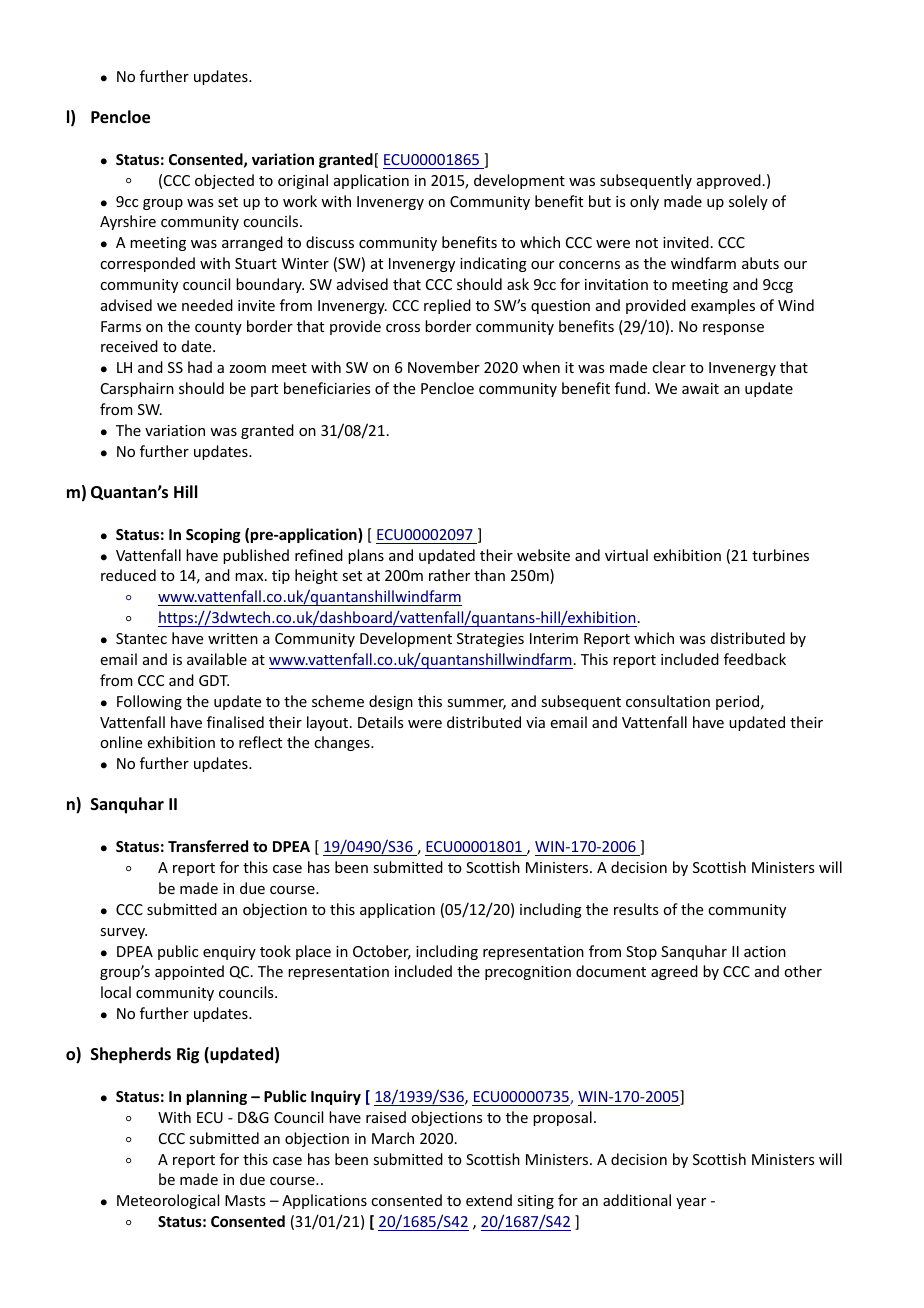 This image has height=1308, width=924. What do you see at coordinates (493, 264) in the image?
I see `indicating` at bounding box center [493, 264].
